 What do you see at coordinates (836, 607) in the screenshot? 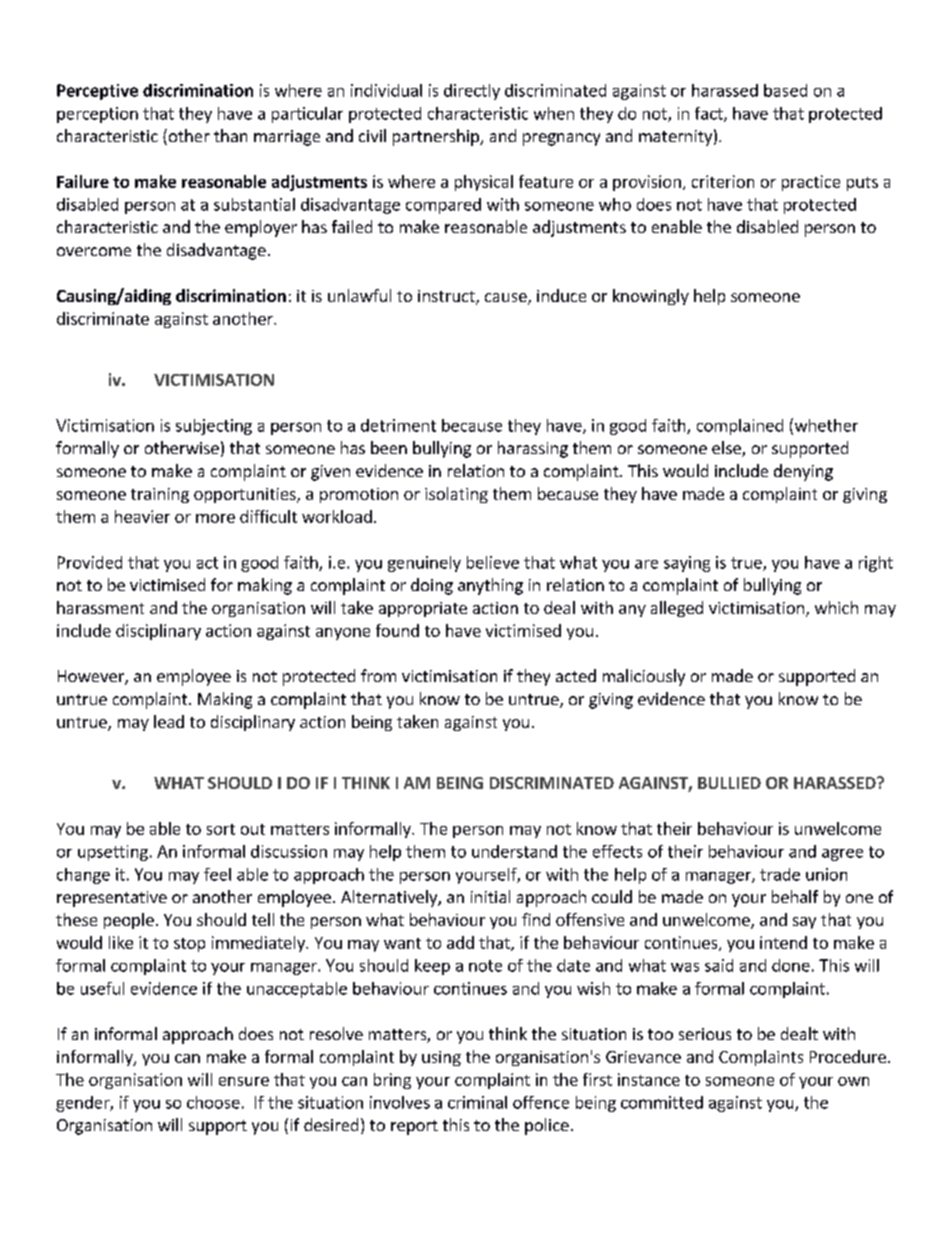
I see `which` at bounding box center [836, 607].
